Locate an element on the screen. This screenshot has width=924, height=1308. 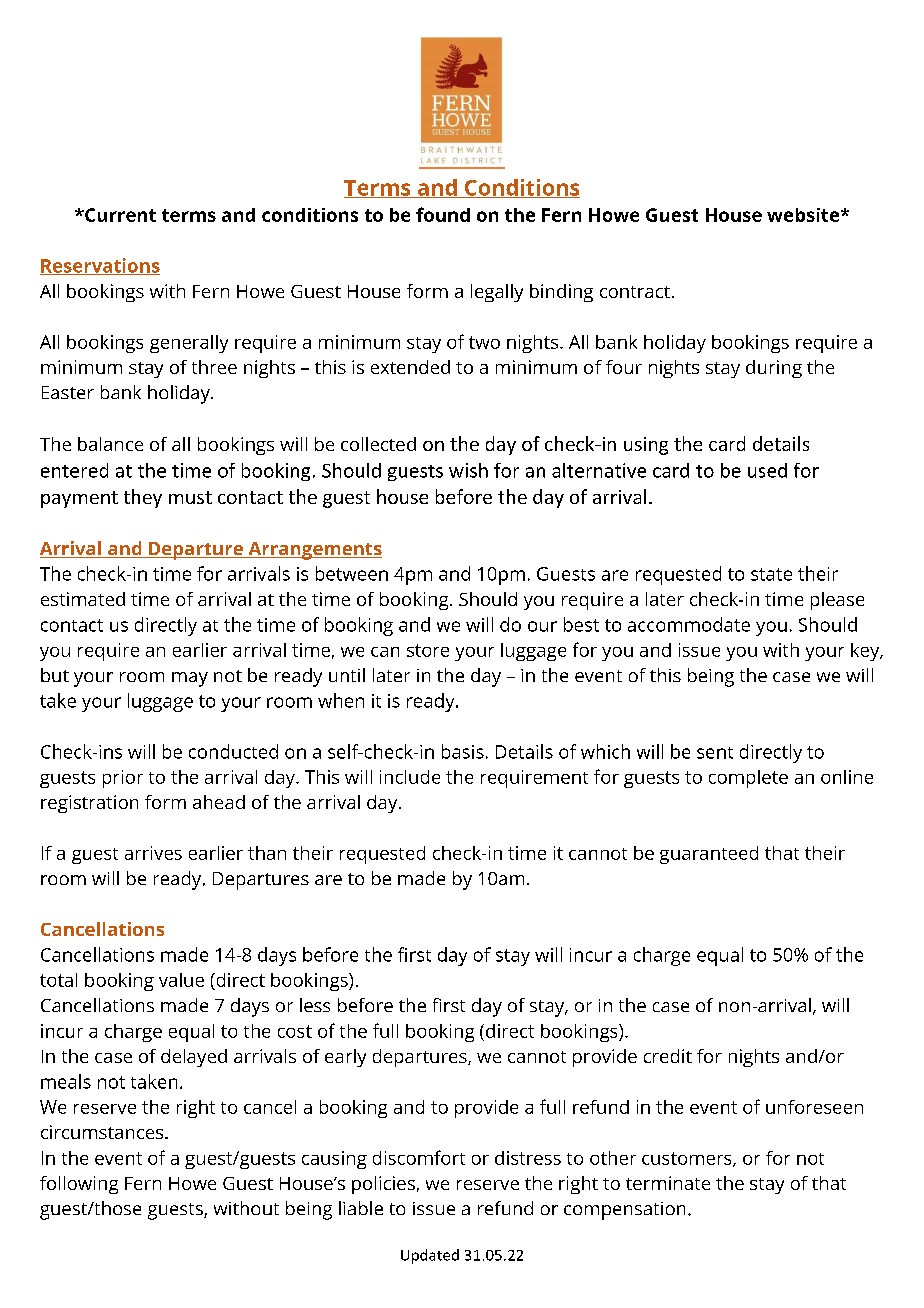
arrives is located at coordinates (153, 853).
